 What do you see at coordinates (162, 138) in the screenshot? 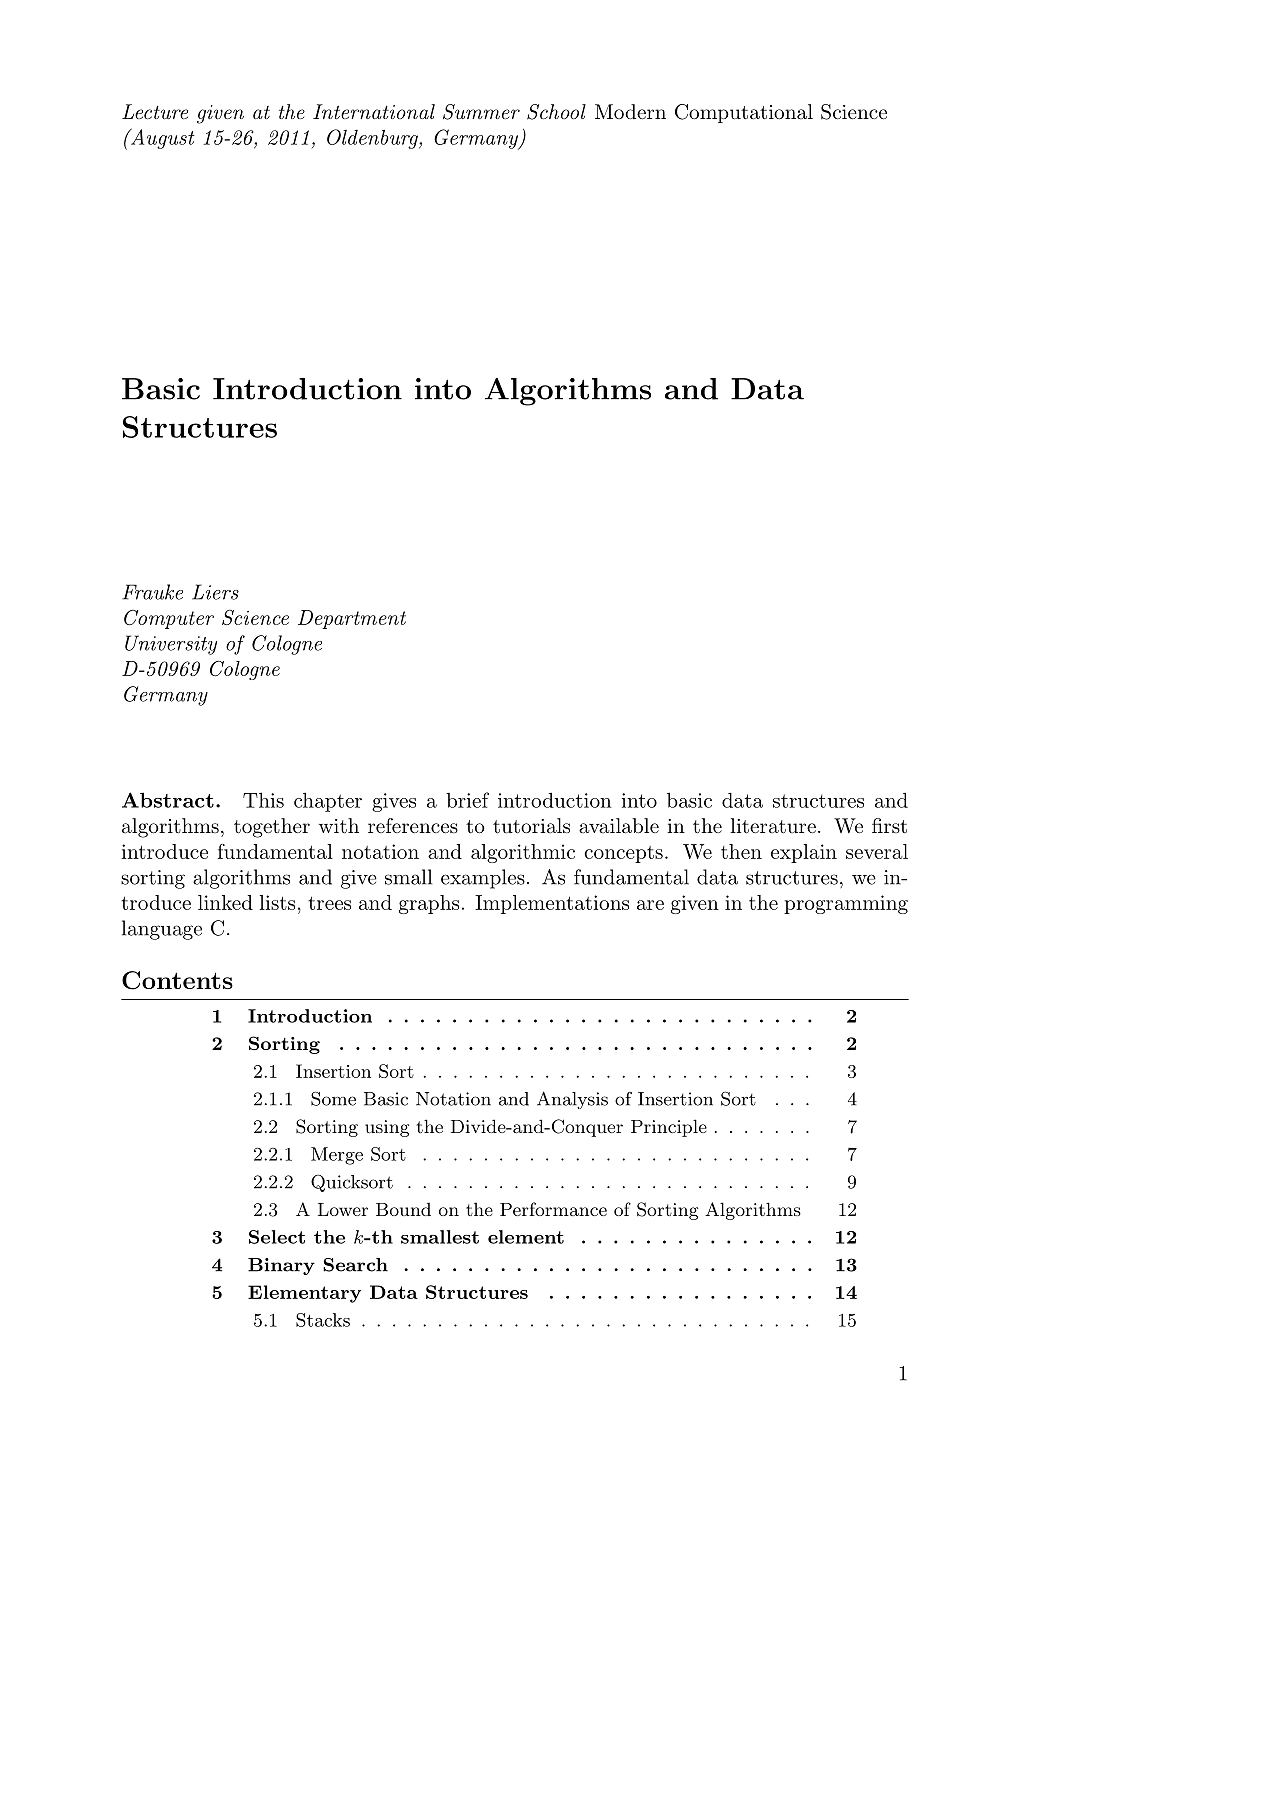
I see `August` at bounding box center [162, 138].
